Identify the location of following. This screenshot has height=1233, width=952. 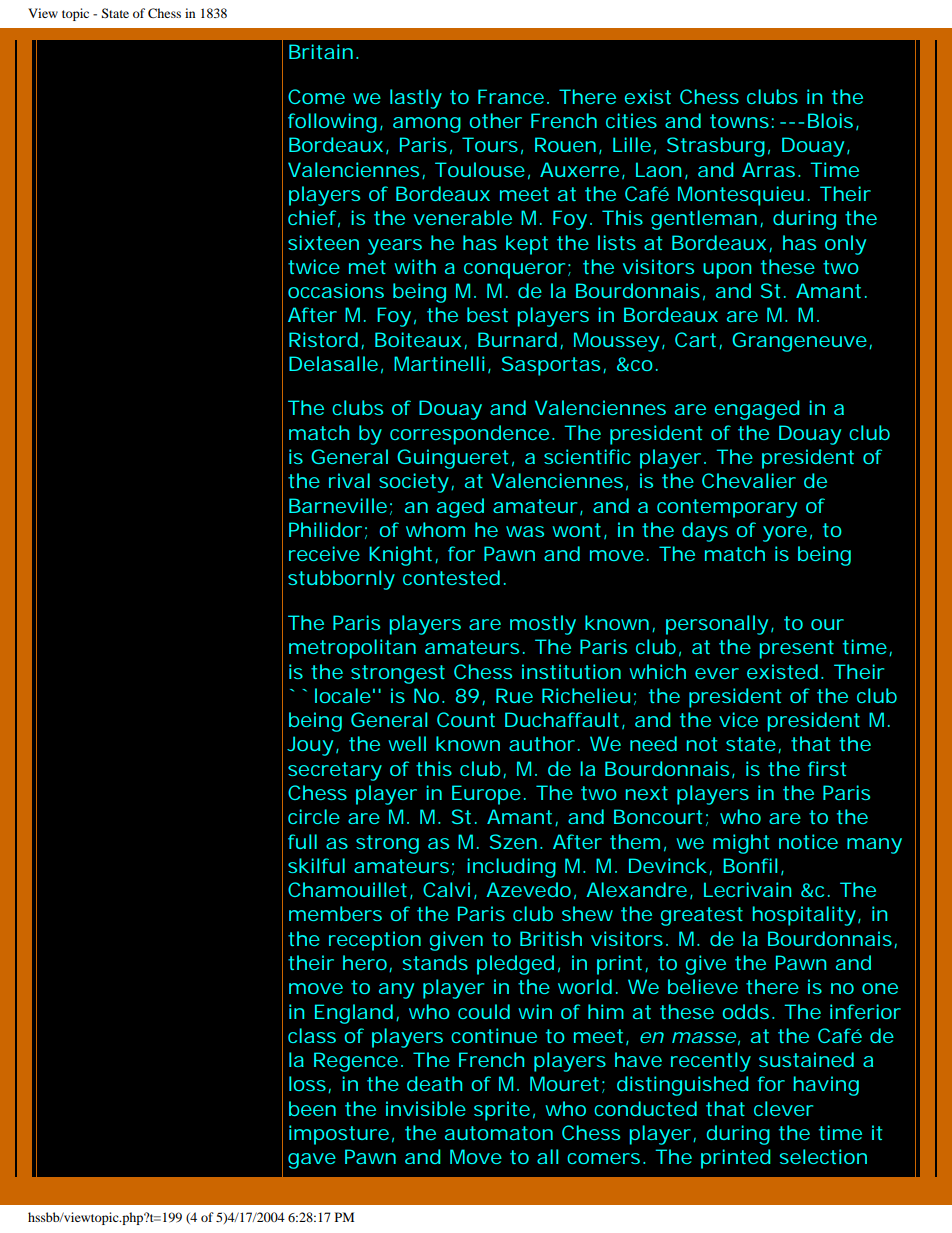
(335, 123).
